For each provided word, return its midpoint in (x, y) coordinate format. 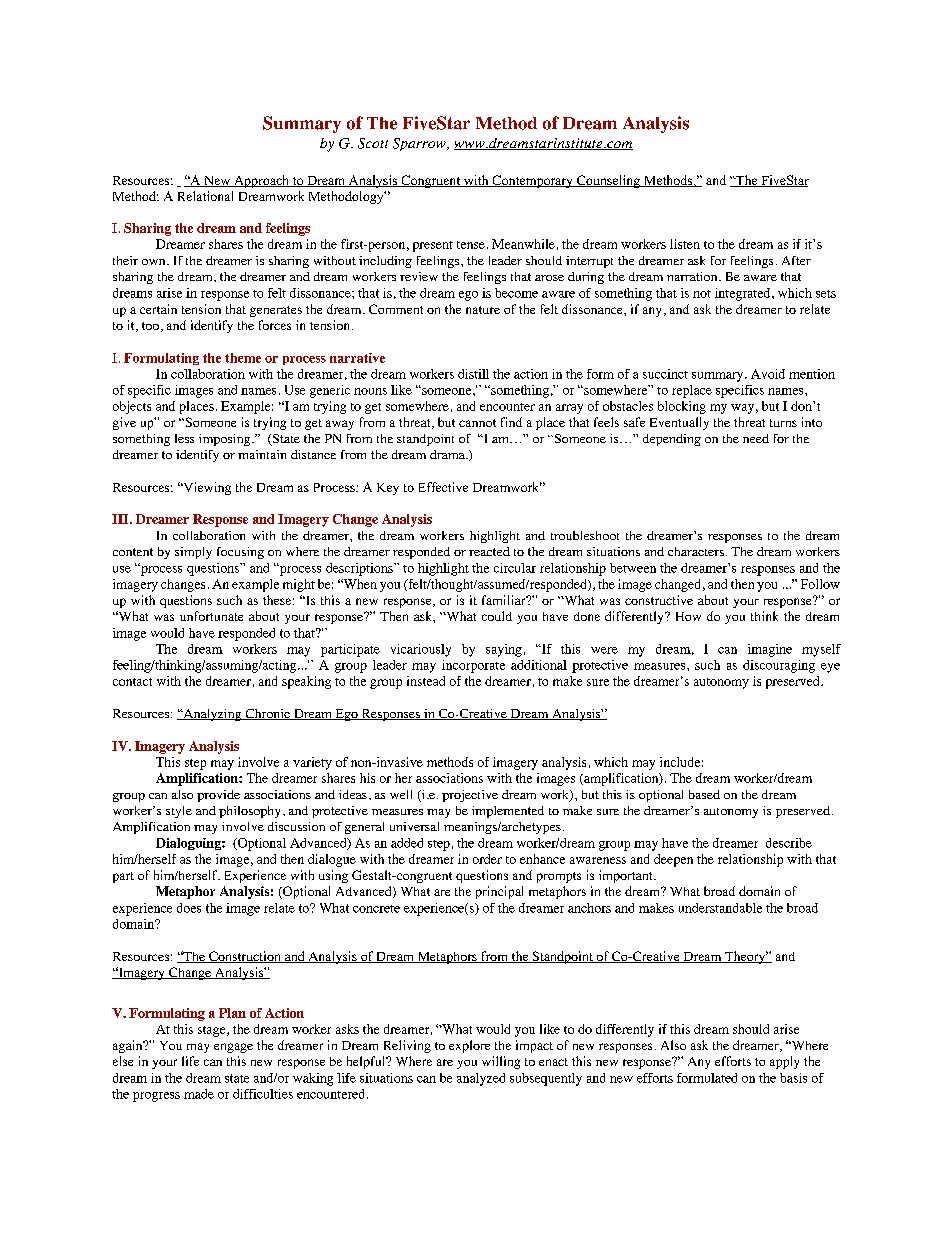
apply (784, 1062)
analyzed (481, 1079)
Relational (205, 196)
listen (685, 244)
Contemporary (532, 181)
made (199, 1094)
